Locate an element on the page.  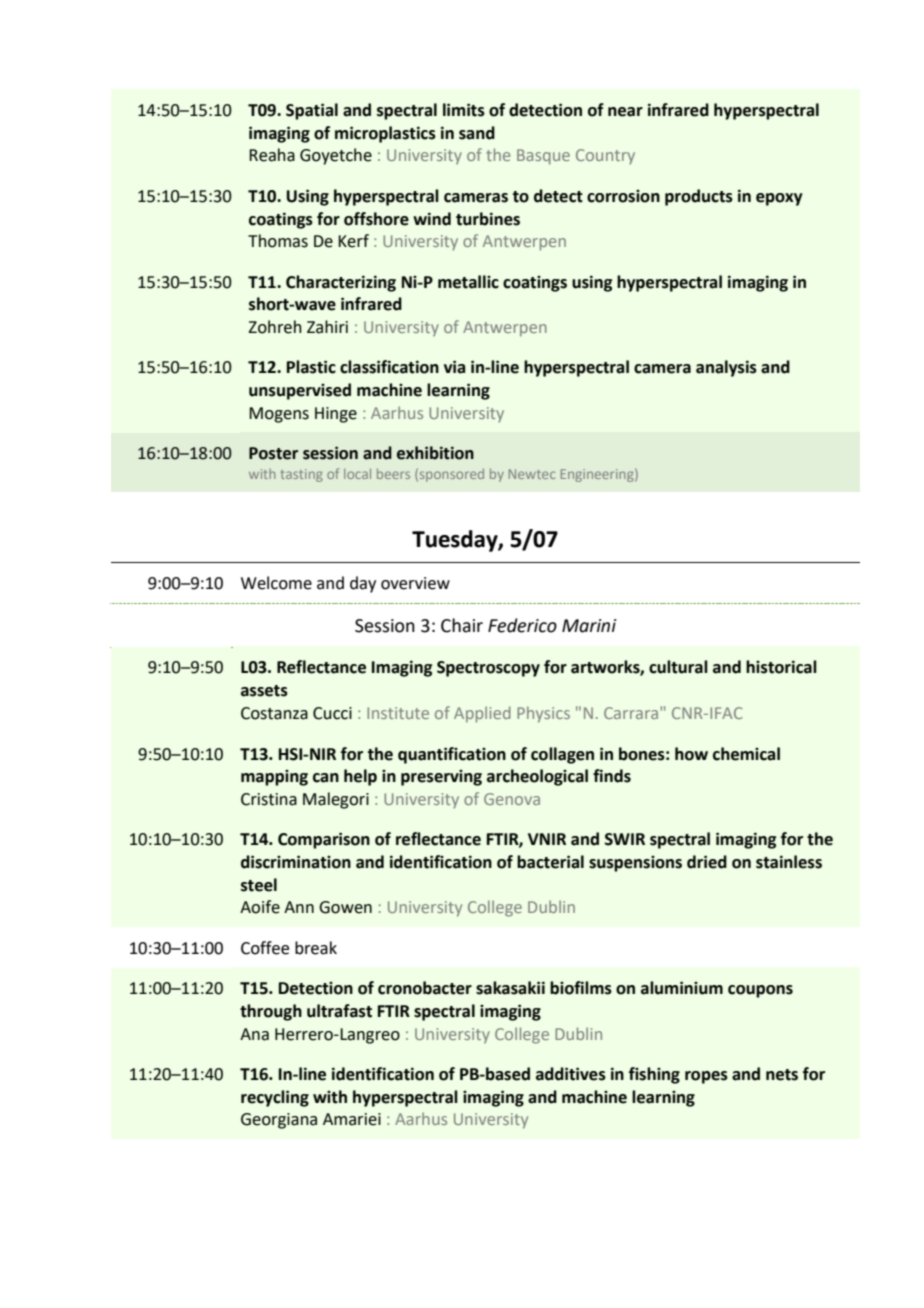
Spatial is located at coordinates (312, 111).
